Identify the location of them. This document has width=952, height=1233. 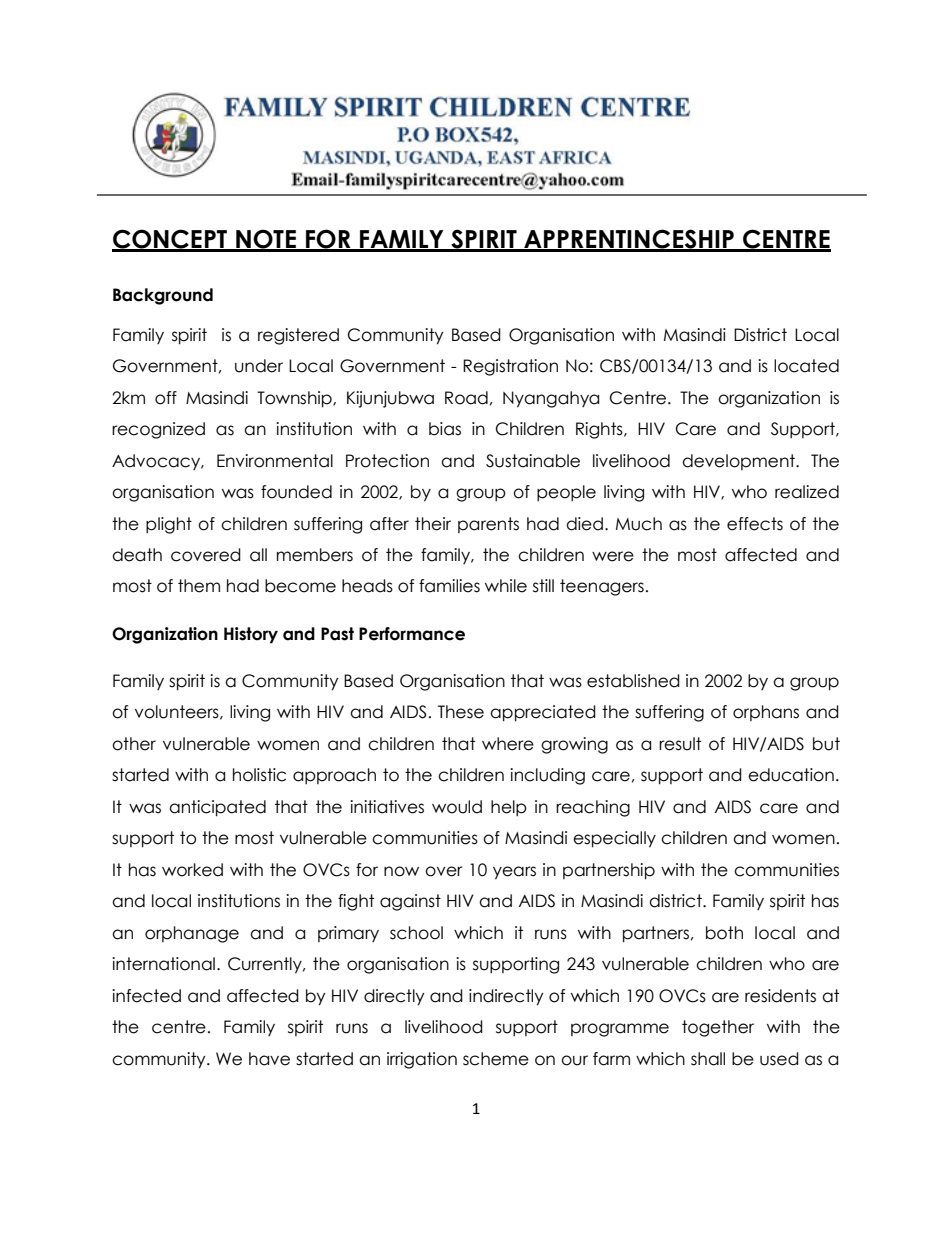
(199, 586).
